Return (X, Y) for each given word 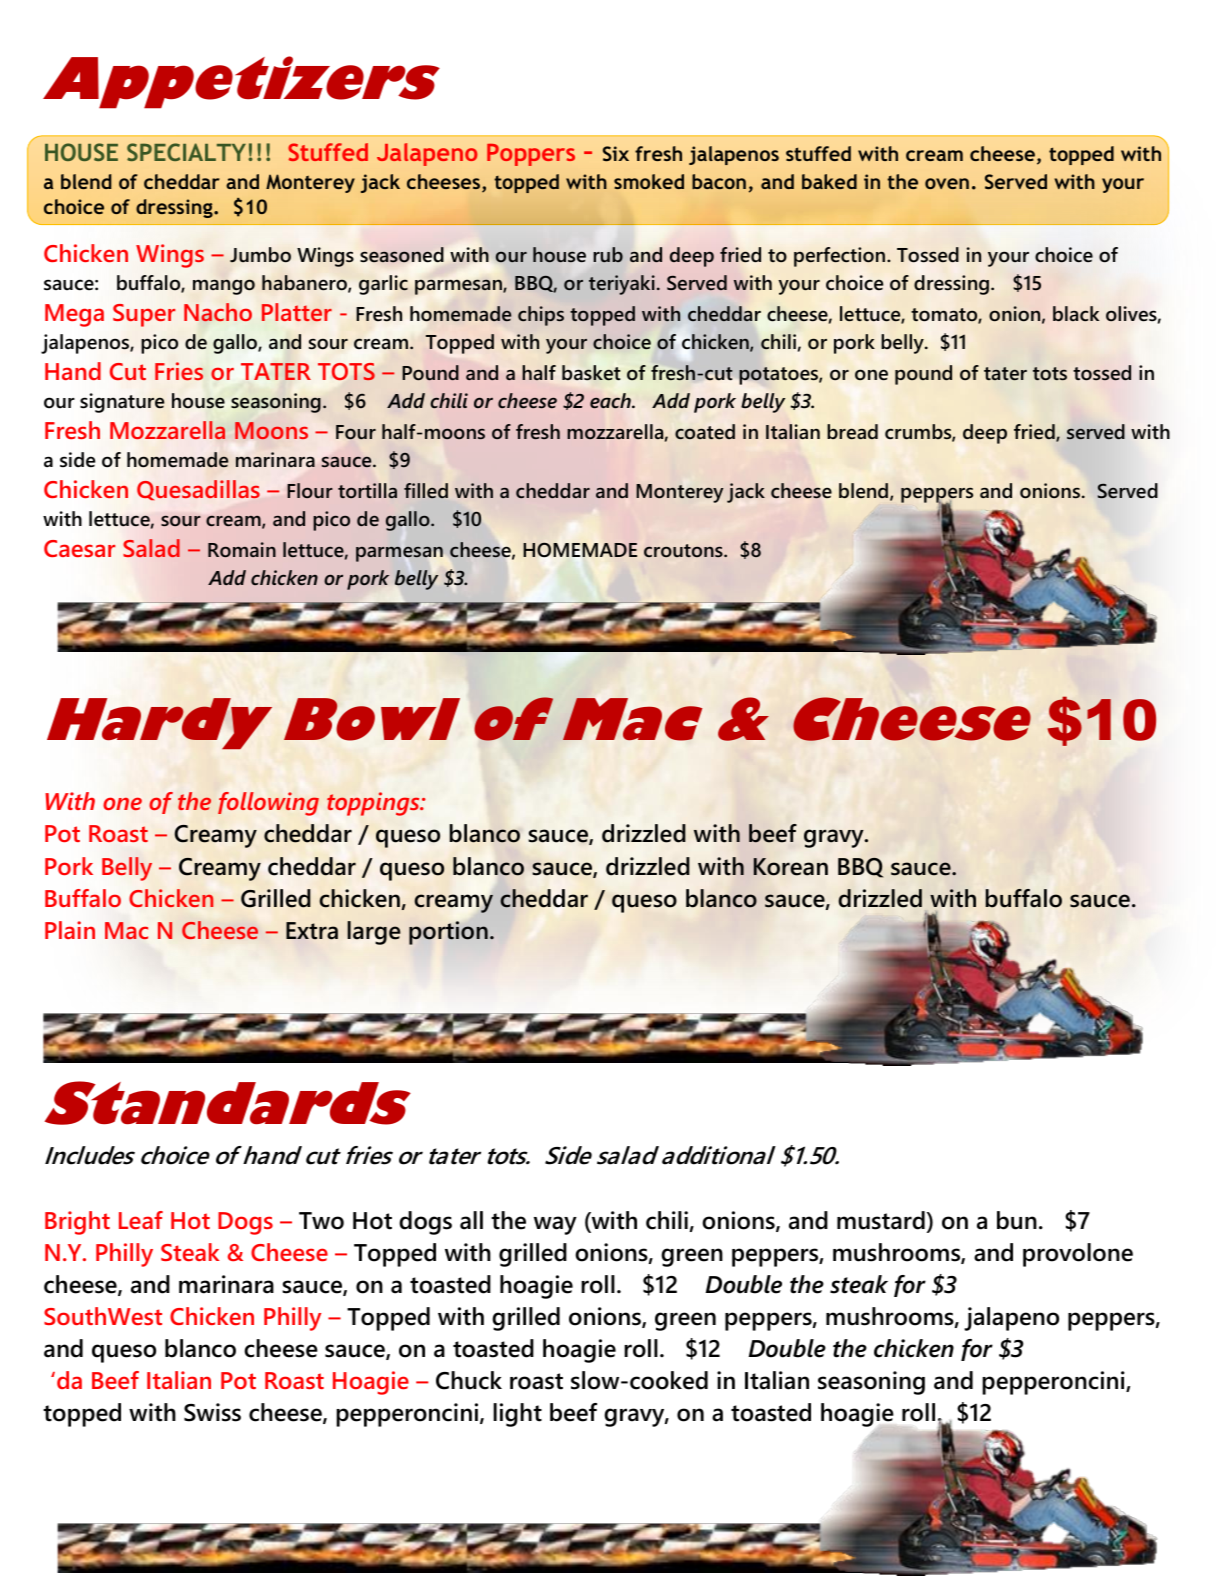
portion (448, 933)
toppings (374, 804)
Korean (790, 867)
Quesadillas (198, 490)
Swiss (212, 1412)
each (611, 401)
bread (852, 432)
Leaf (141, 1220)
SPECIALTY (186, 152)
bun (1017, 1220)
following (268, 804)
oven (947, 183)
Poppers (531, 155)
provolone (1078, 1255)
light (517, 1415)
